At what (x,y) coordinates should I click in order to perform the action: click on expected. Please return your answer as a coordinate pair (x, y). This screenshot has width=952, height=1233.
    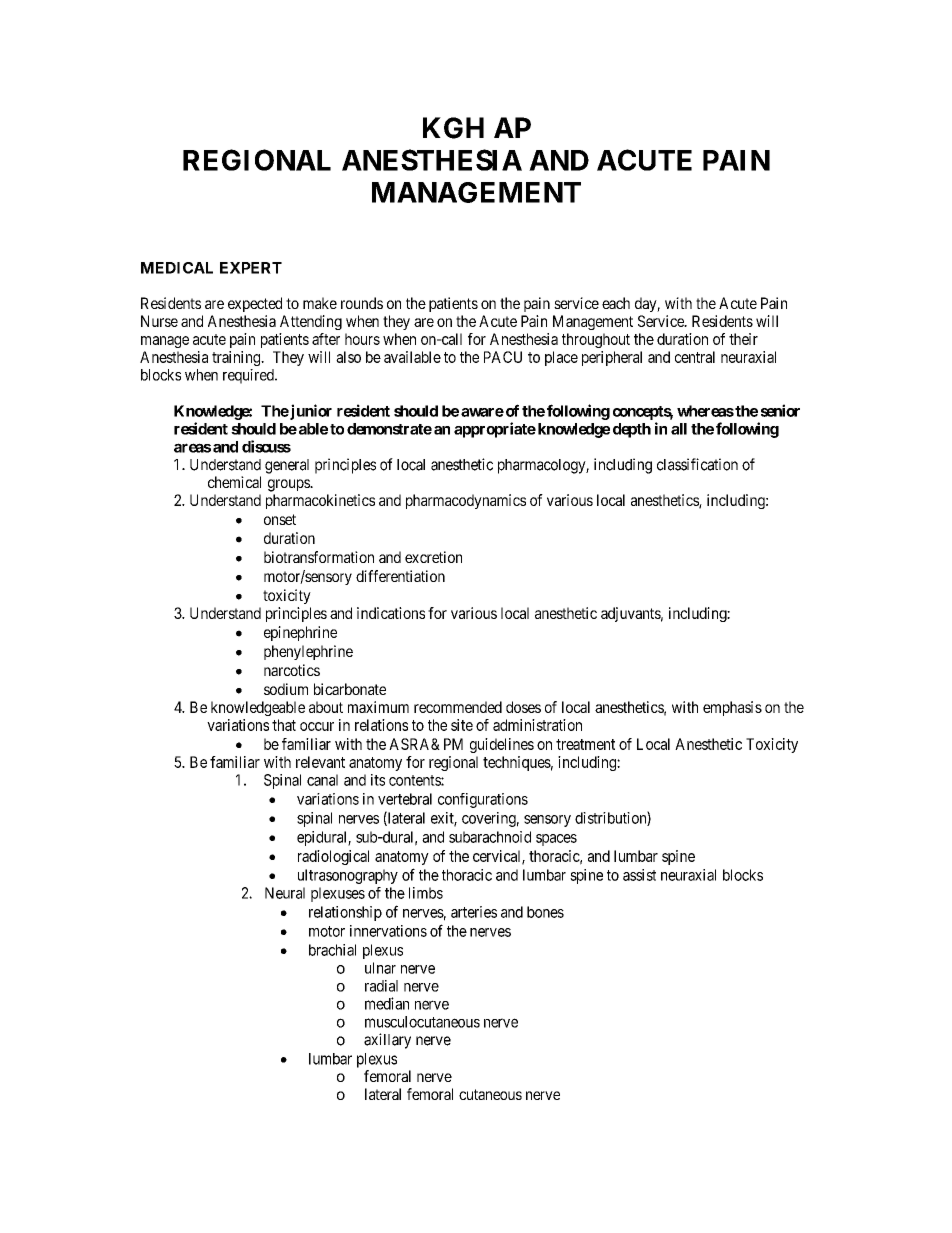
    Looking at the image, I should click on (255, 304).
